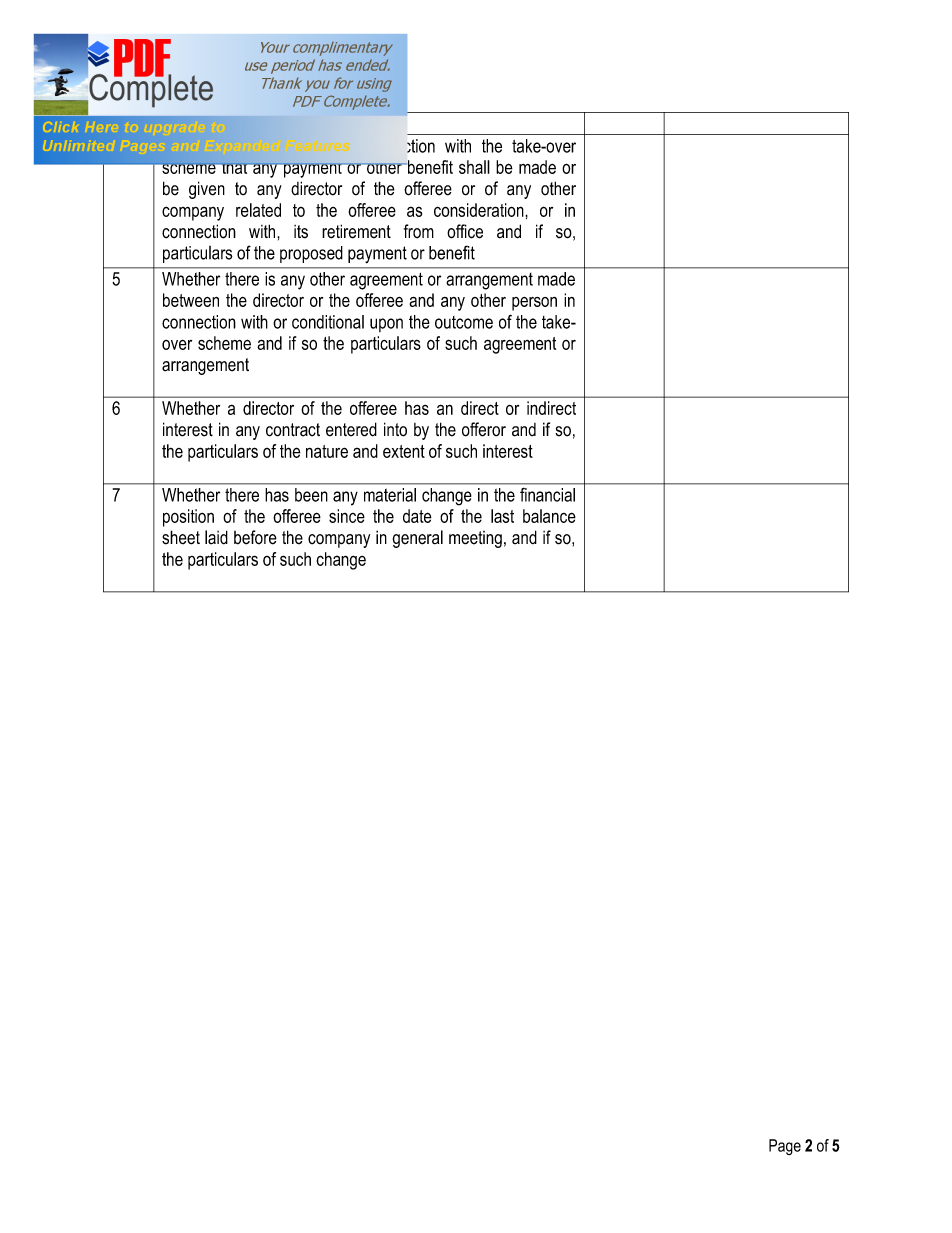 The height and width of the screenshot is (1233, 952). I want to click on before, so click(255, 537).
